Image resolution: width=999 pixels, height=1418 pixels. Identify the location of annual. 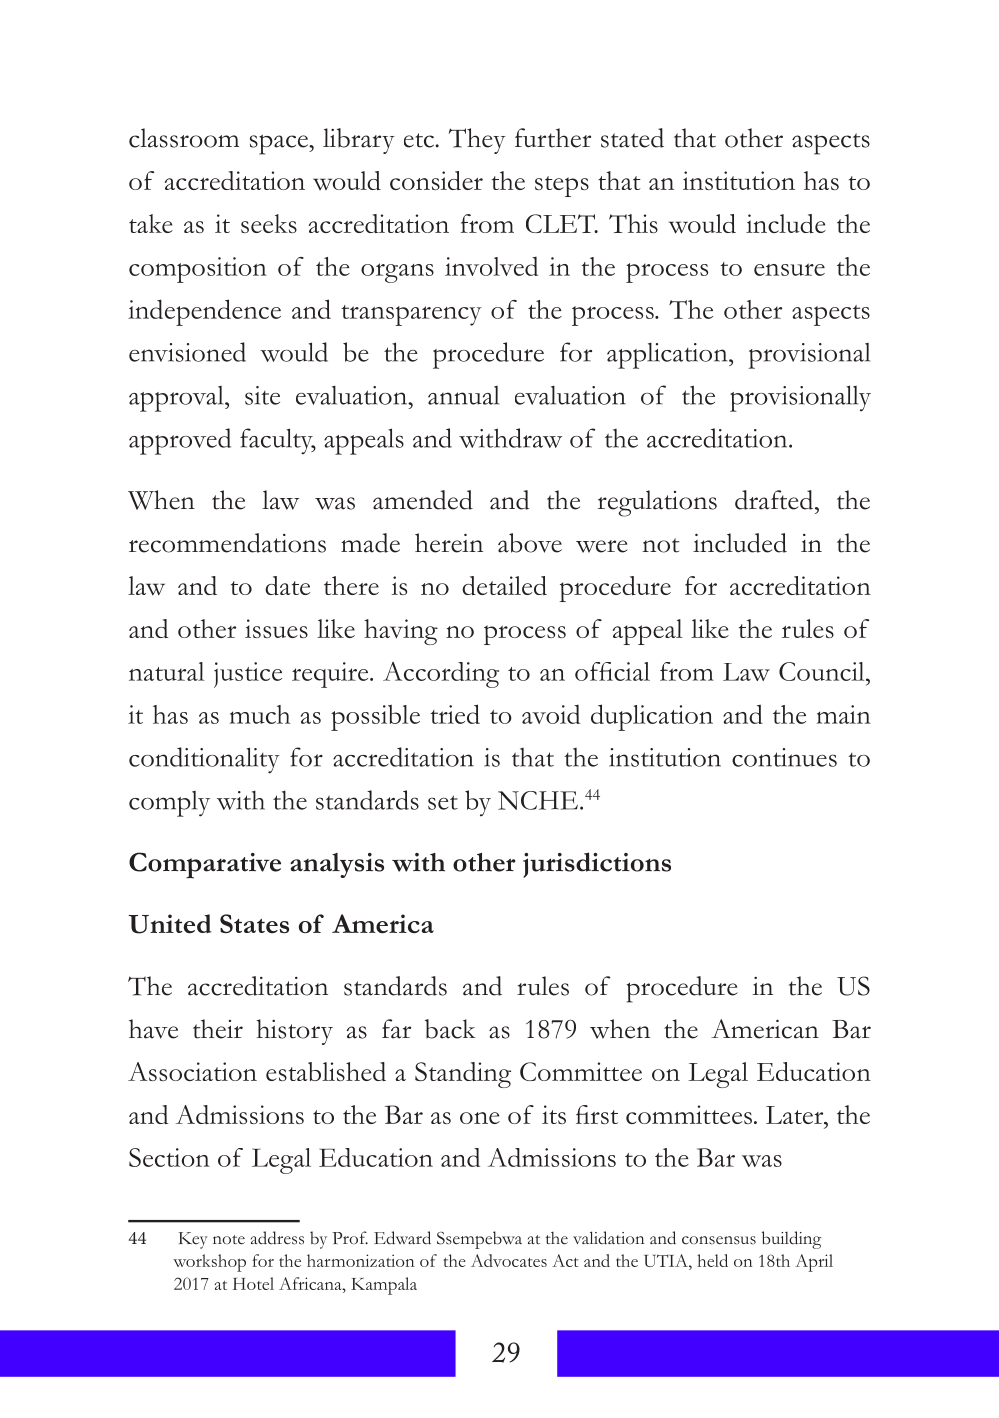
(463, 395).
